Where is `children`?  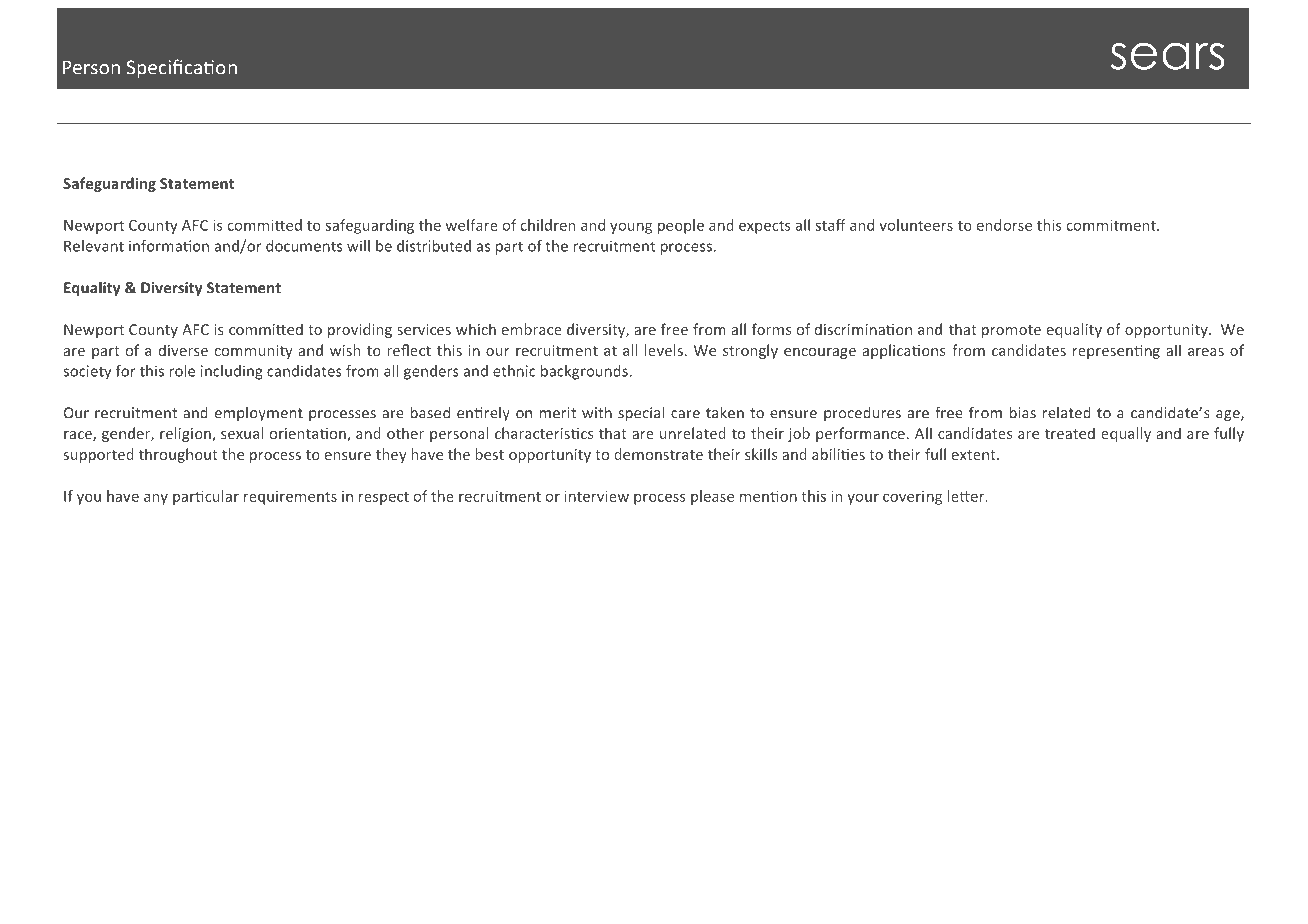 children is located at coordinates (548, 225).
